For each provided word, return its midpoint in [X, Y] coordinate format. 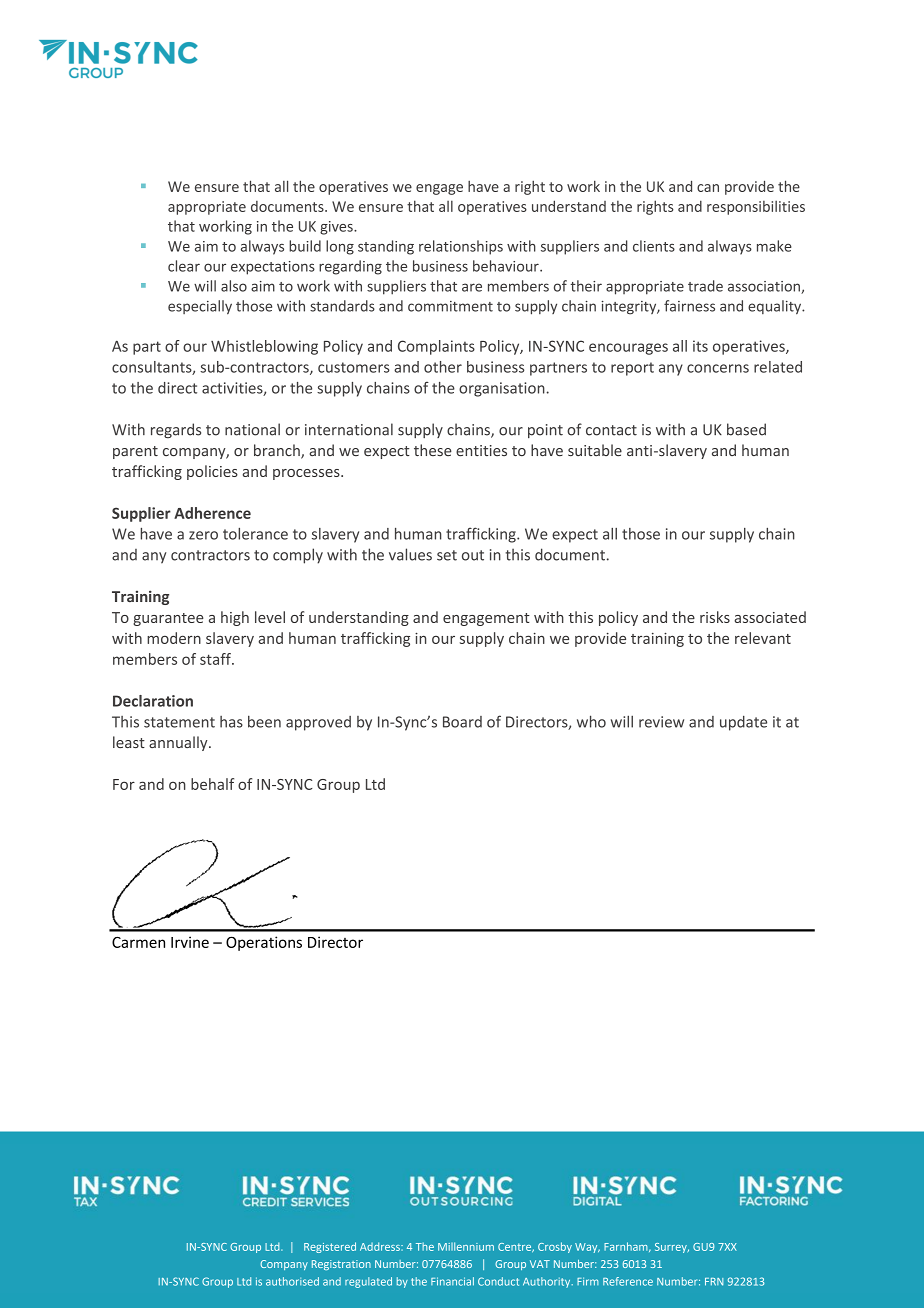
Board [462, 722]
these [433, 450]
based [746, 429]
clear [184, 266]
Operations [264, 943]
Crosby [555, 1247]
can [708, 188]
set [447, 555]
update [743, 723]
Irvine [190, 942]
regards [176, 431]
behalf [212, 784]
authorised [292, 1281]
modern [174, 638]
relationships [461, 247]
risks [715, 617]
